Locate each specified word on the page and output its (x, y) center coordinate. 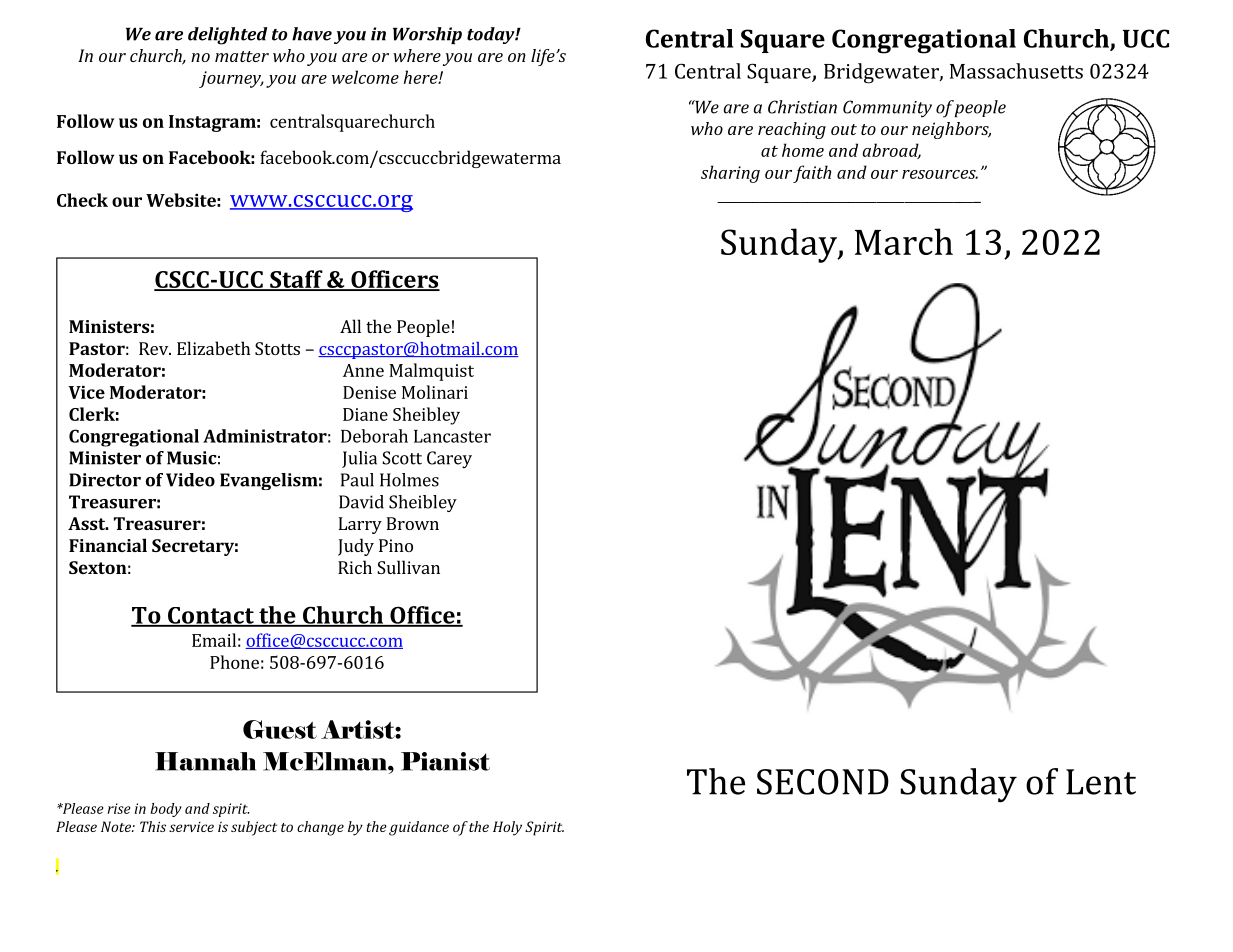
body (166, 810)
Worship (427, 35)
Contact (211, 616)
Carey (449, 459)
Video (190, 480)
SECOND (823, 782)
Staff (296, 280)
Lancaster (452, 436)
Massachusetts (1016, 71)
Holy (507, 828)
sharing (730, 174)
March (904, 241)
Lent (1101, 782)
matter (242, 56)
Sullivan (408, 567)
